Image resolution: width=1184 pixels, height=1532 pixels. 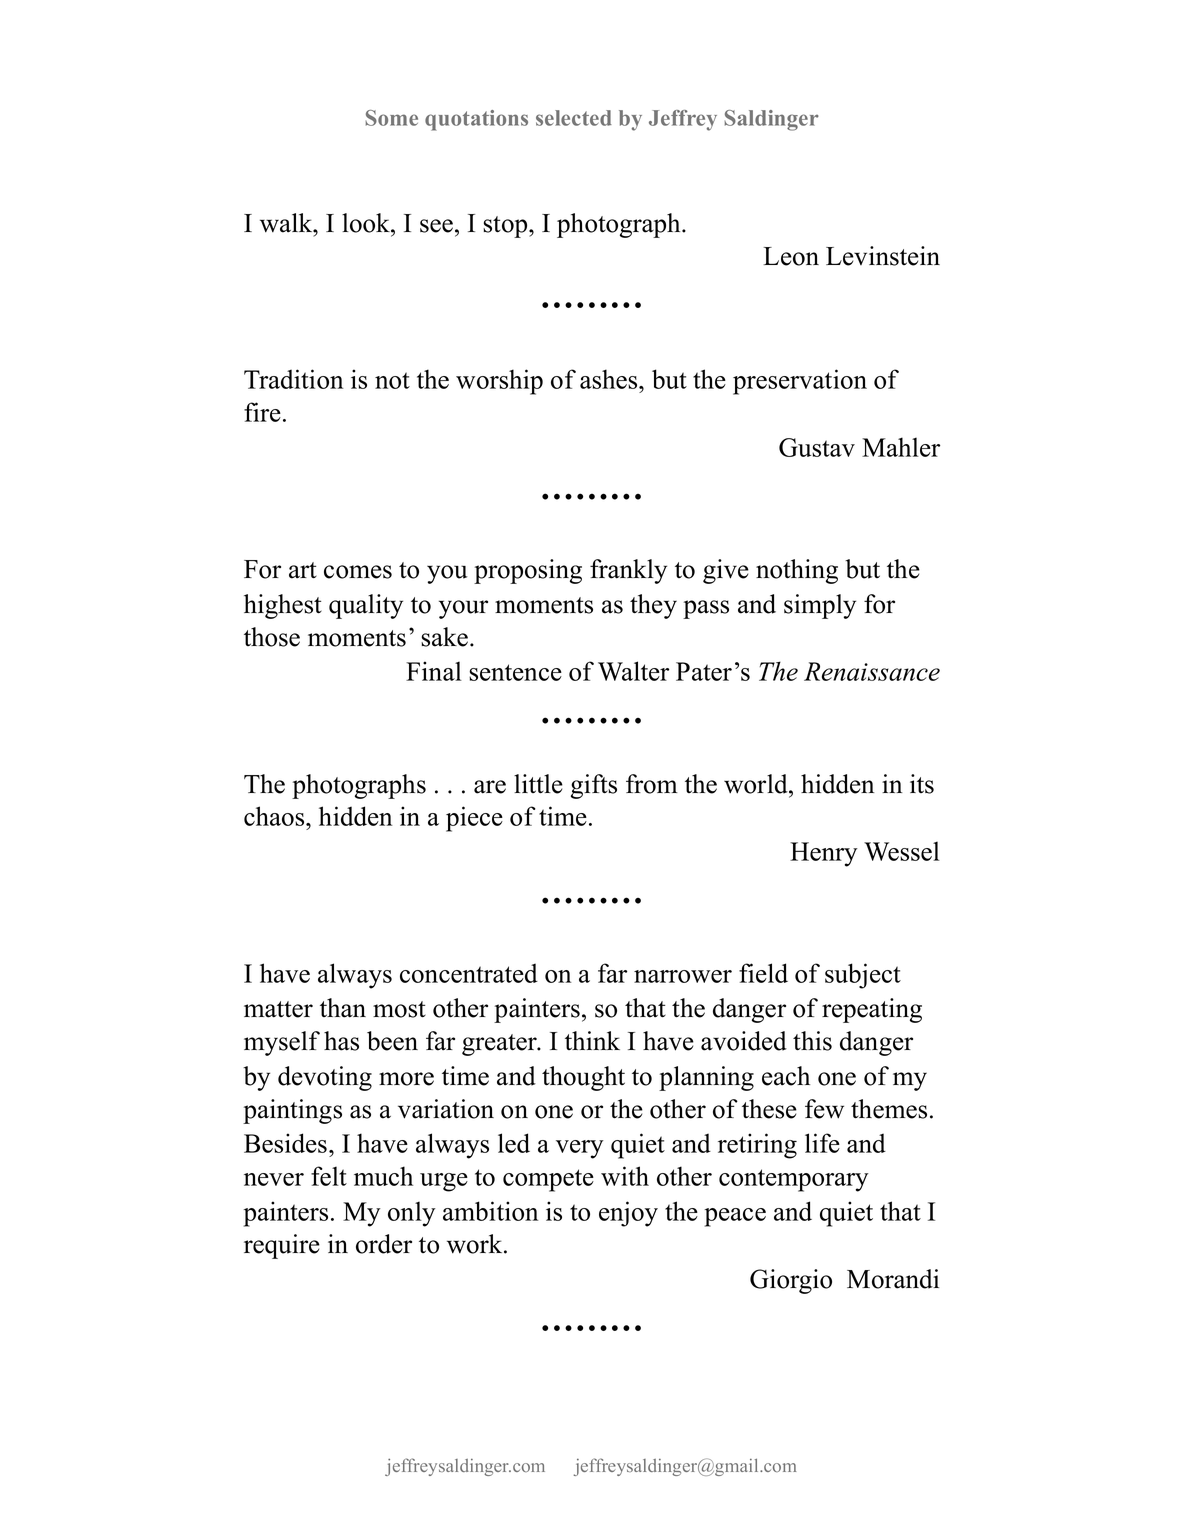 What do you see at coordinates (574, 118) in the image?
I see `selected` at bounding box center [574, 118].
